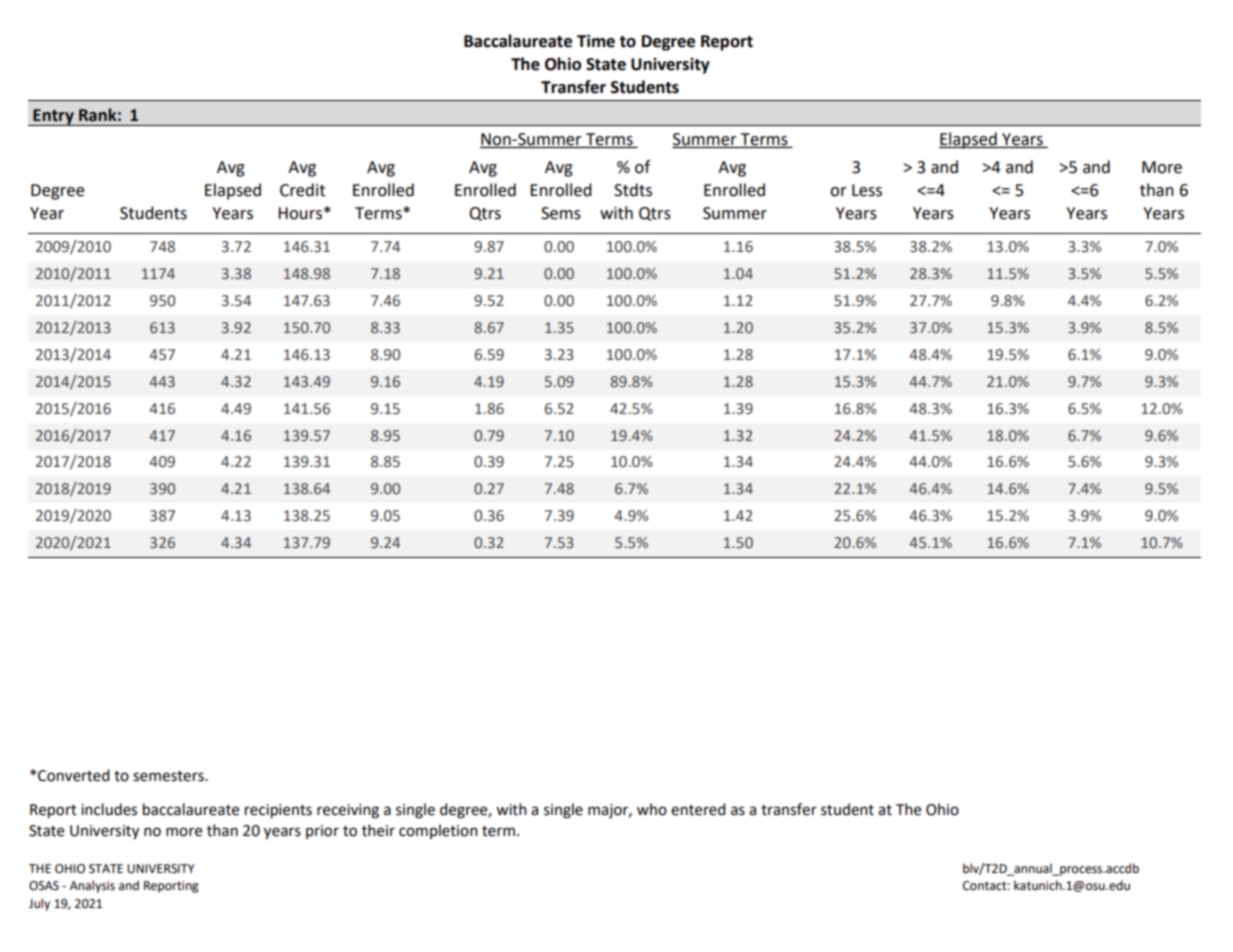  I want to click on Time, so click(596, 41).
